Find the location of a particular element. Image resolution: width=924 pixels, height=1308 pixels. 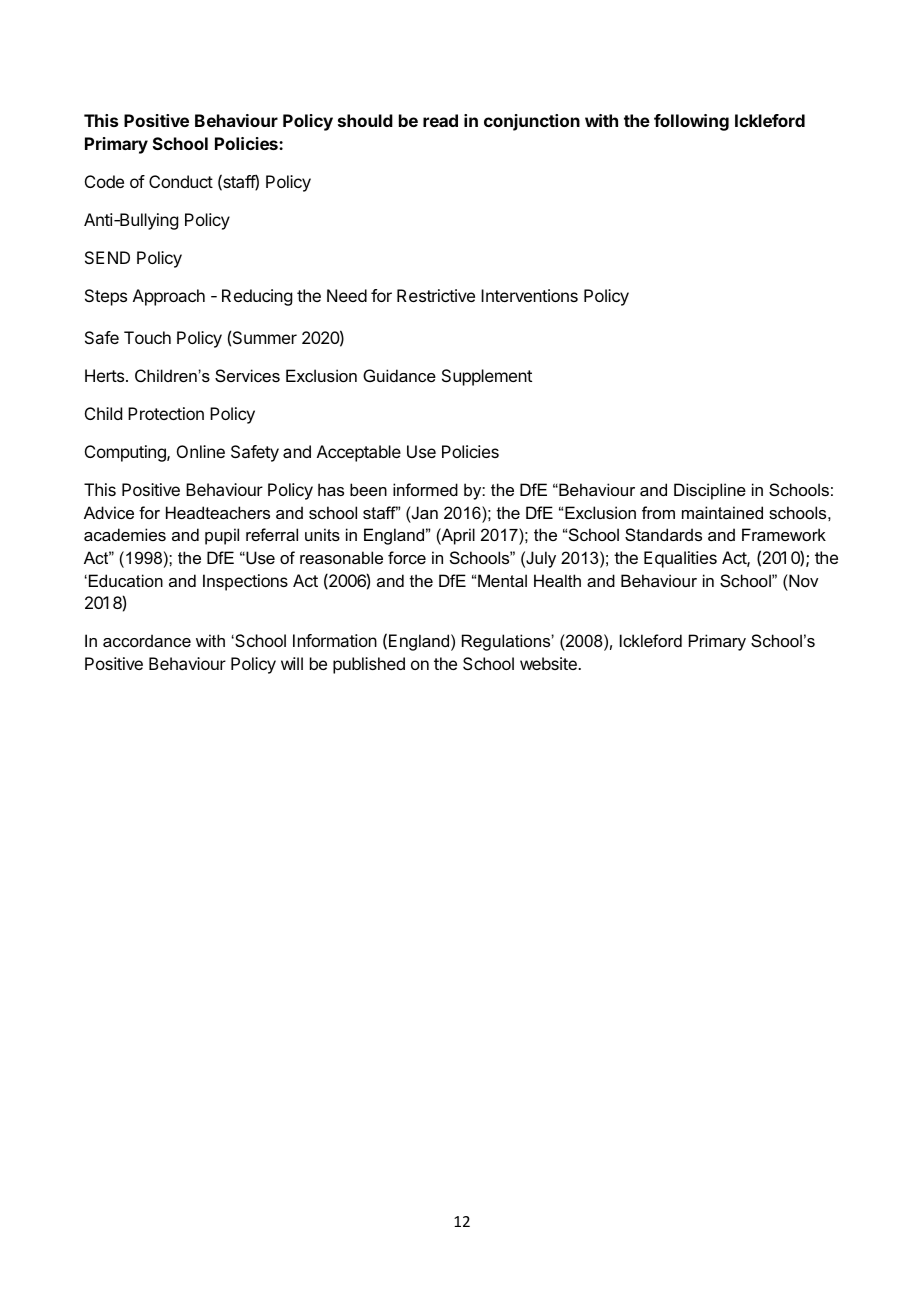

maintained is located at coordinates (722, 512).
